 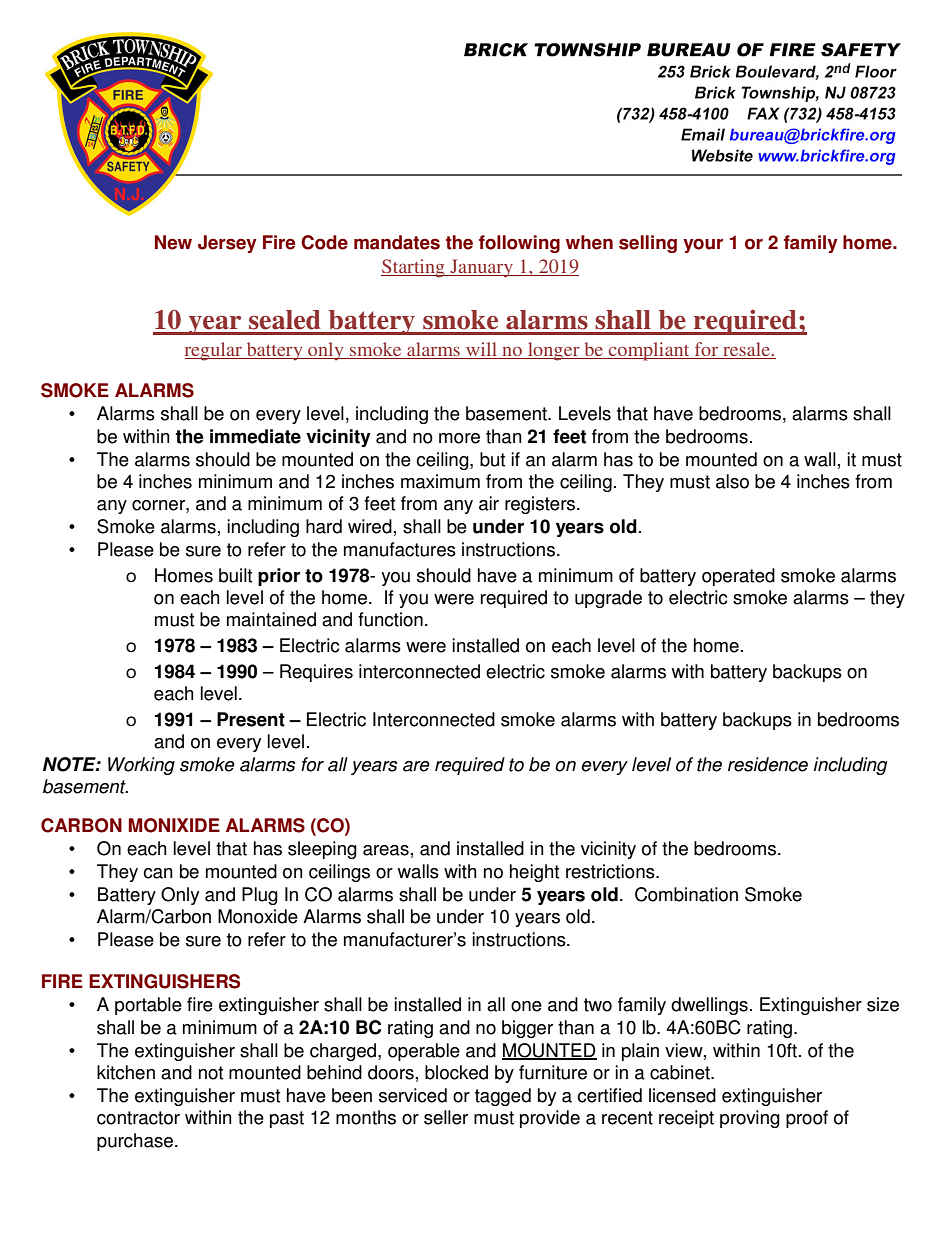 What do you see at coordinates (768, 764) in the image?
I see `residence` at bounding box center [768, 764].
